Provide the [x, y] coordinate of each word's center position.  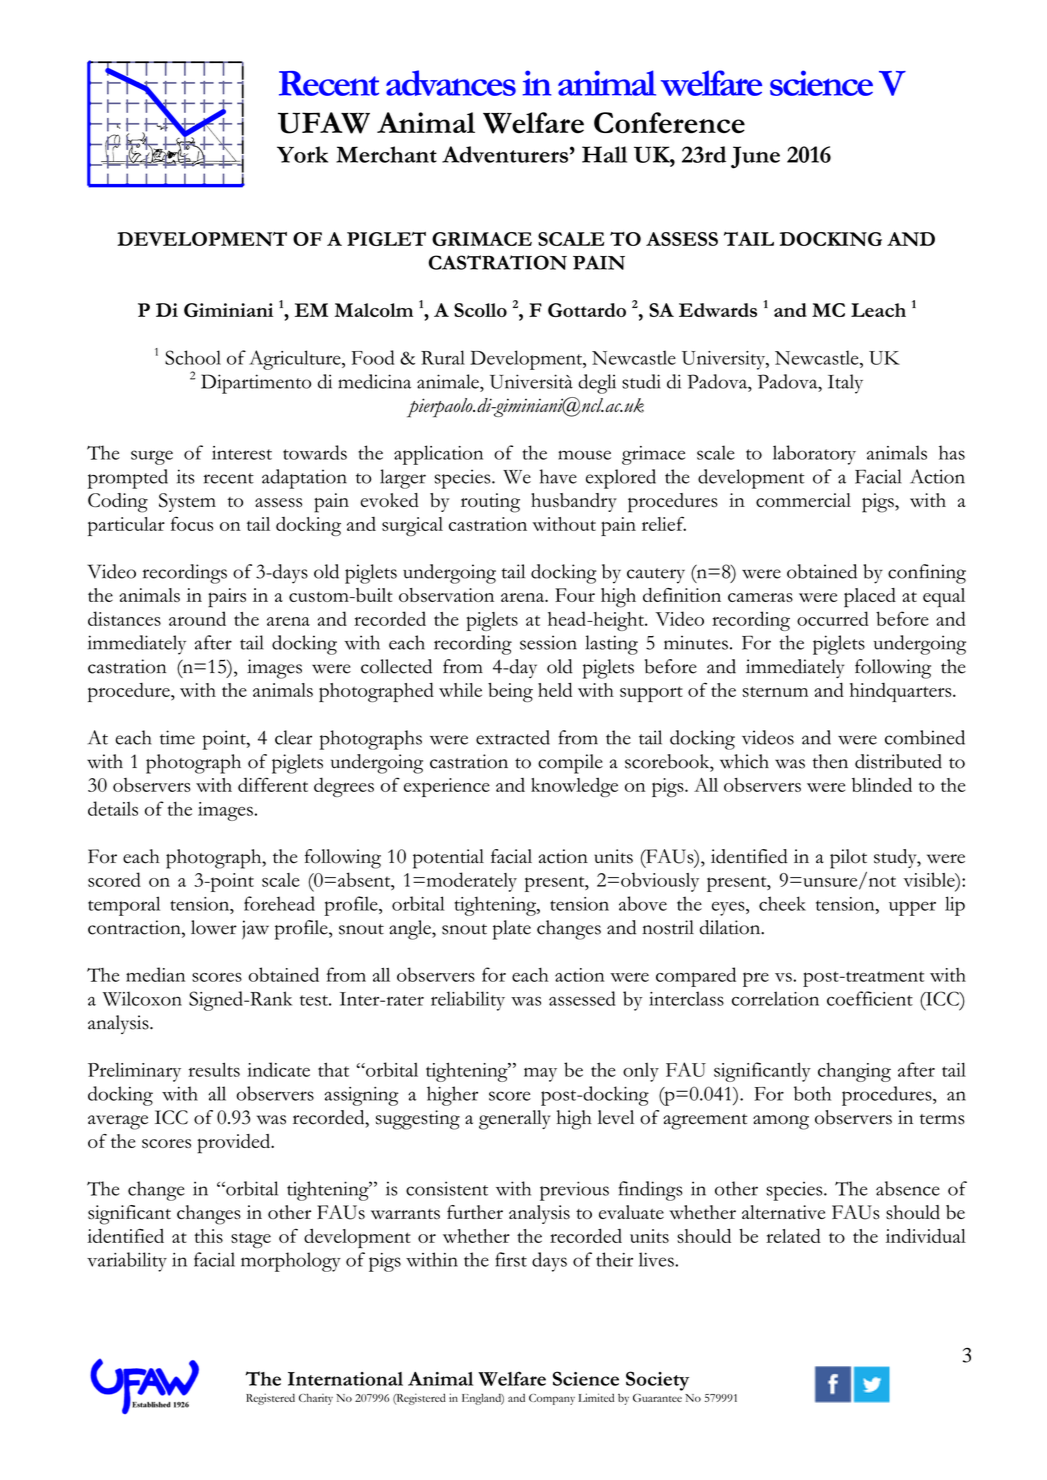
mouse [584, 455]
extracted [513, 737]
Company [552, 1399]
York [302, 154]
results [214, 1069]
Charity [316, 1399]
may [540, 1075]
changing [854, 1072]
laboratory [814, 455]
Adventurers [505, 154]
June [755, 157]
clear [293, 737]
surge [152, 457]
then [830, 761]
